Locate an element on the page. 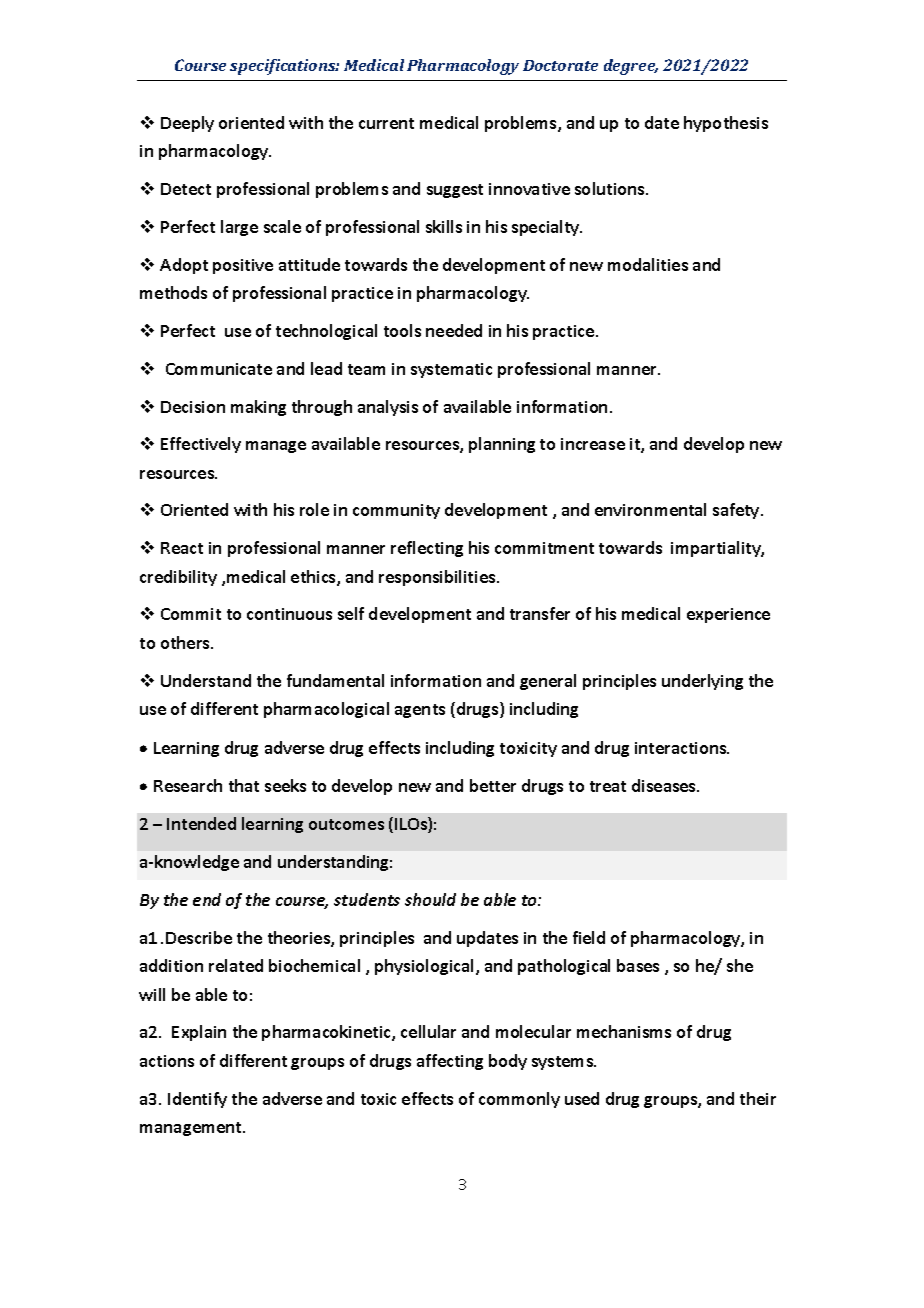 Image resolution: width=924 pixels, height=1308 pixels. affecting is located at coordinates (450, 1062).
